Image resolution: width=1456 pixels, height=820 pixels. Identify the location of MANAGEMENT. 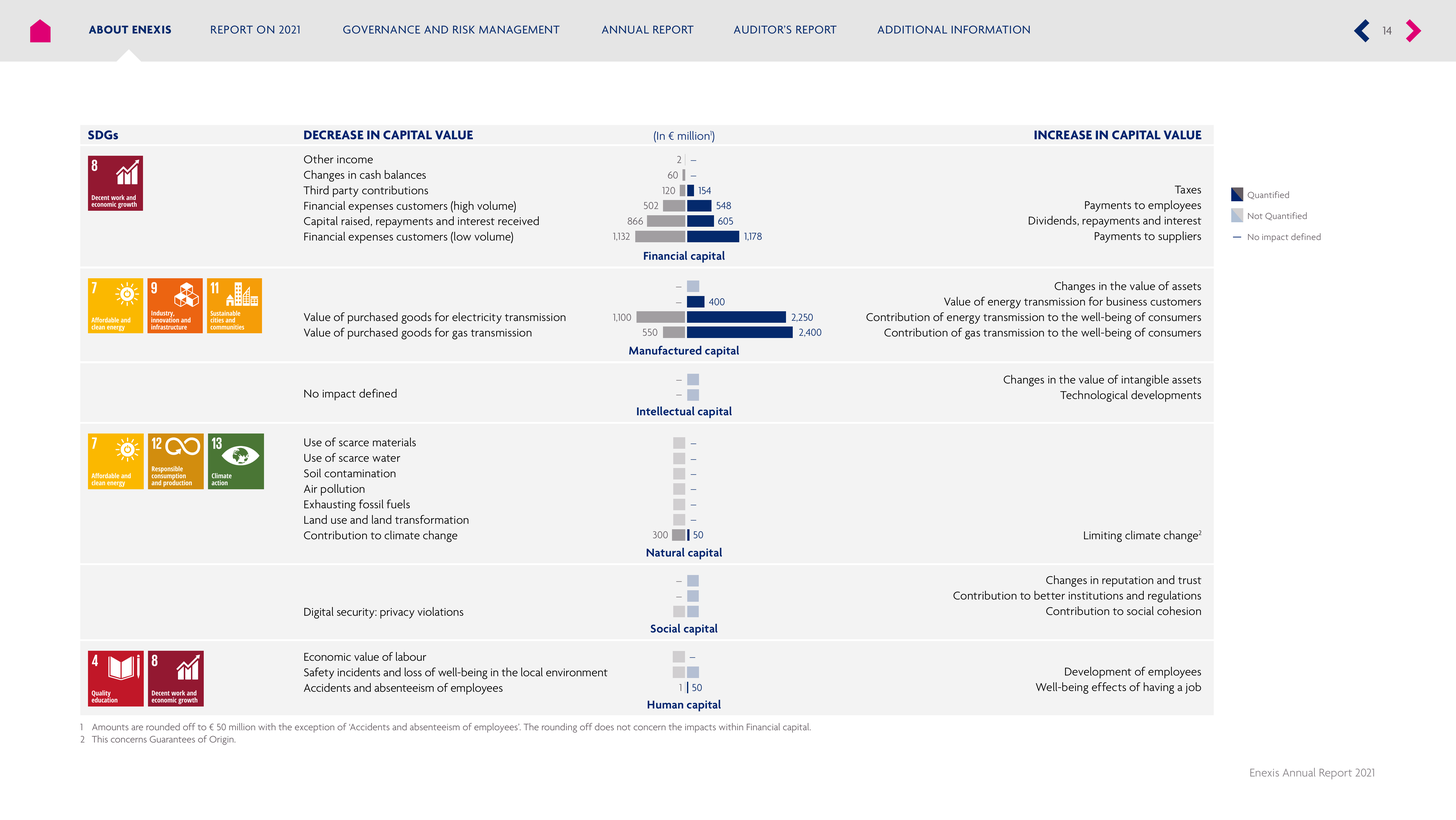
(519, 29).
